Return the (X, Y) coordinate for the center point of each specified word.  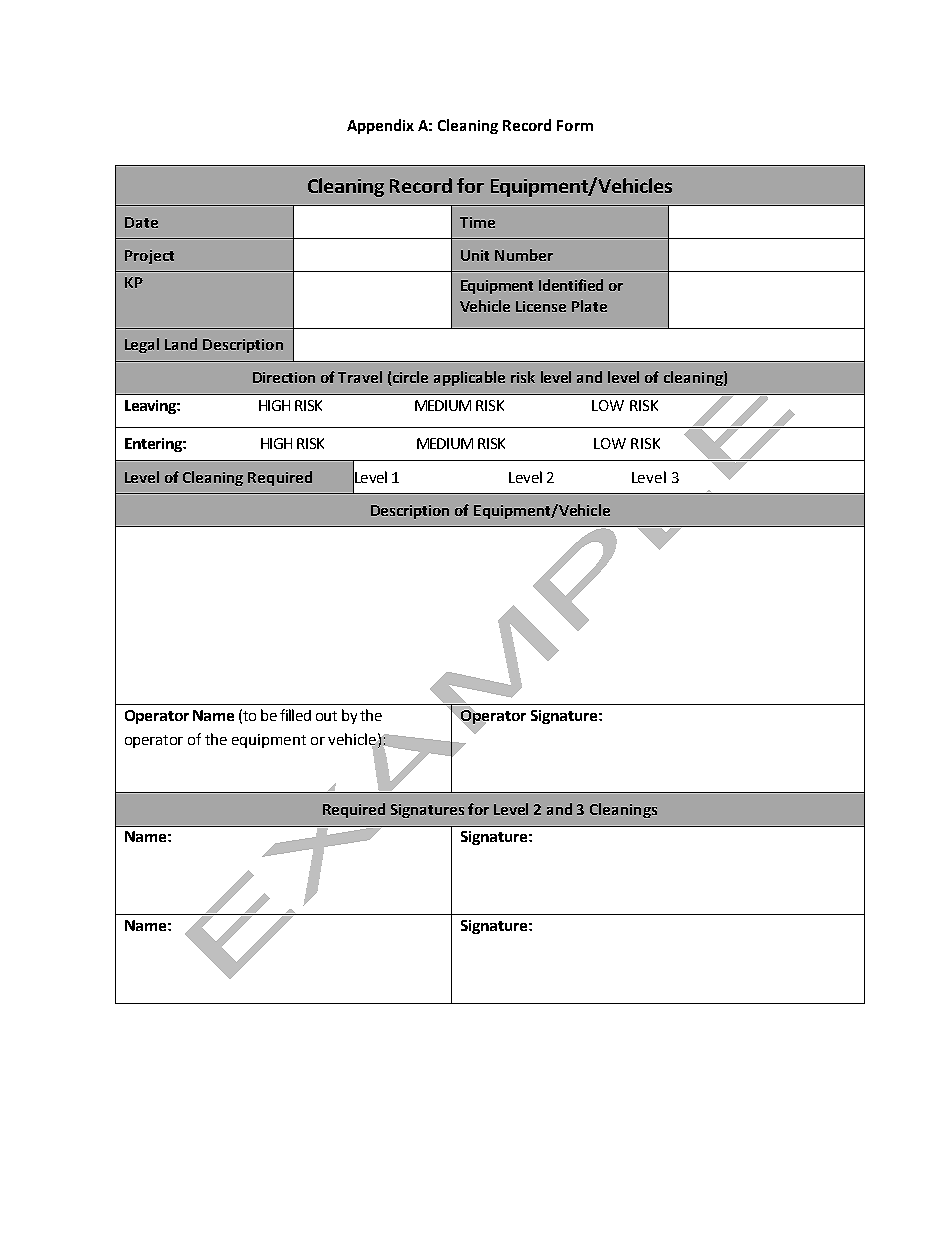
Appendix (380, 126)
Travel (360, 377)
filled (295, 715)
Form (575, 125)
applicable (469, 378)
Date (141, 222)
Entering (154, 445)
